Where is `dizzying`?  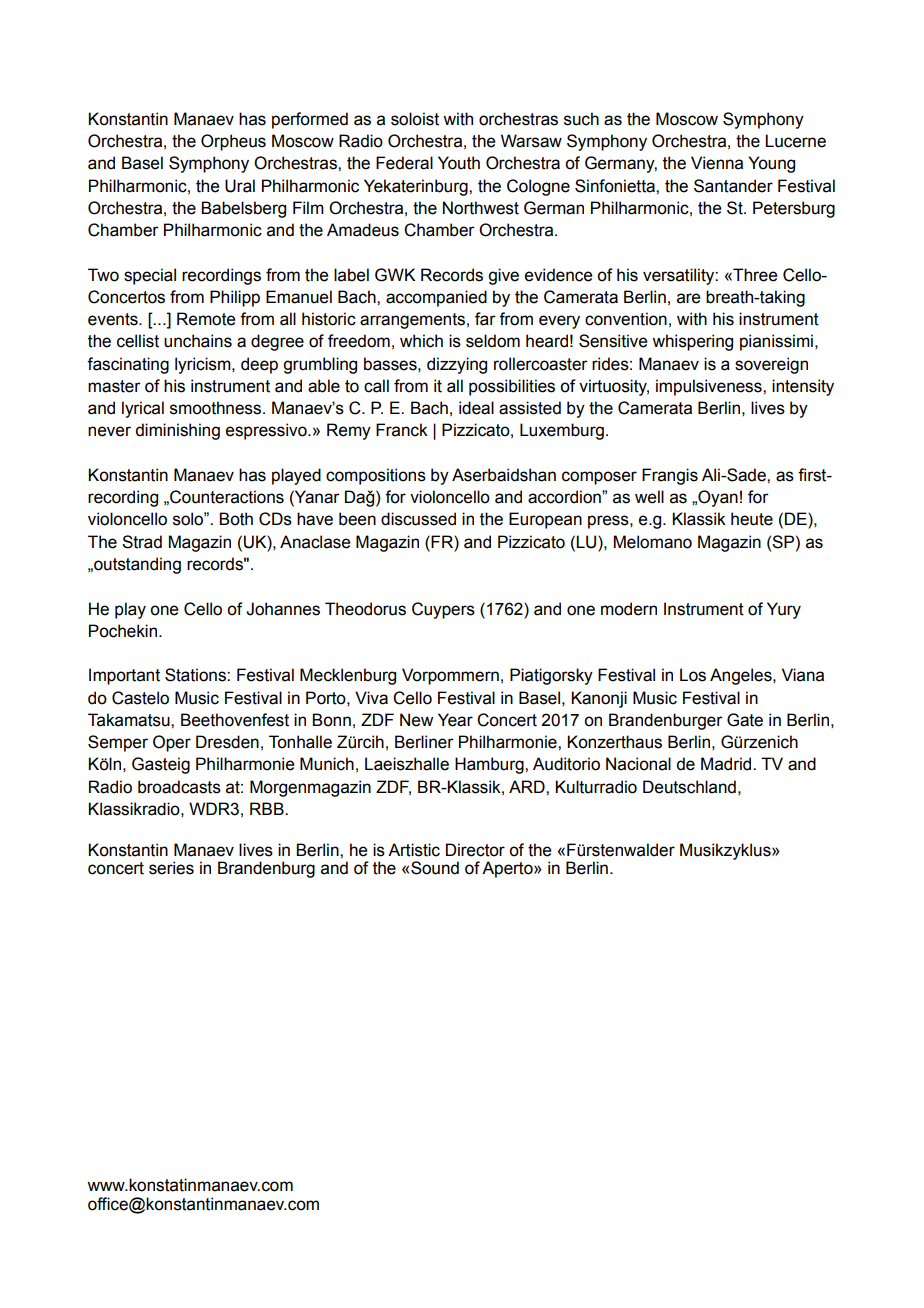 dizzying is located at coordinates (457, 365).
